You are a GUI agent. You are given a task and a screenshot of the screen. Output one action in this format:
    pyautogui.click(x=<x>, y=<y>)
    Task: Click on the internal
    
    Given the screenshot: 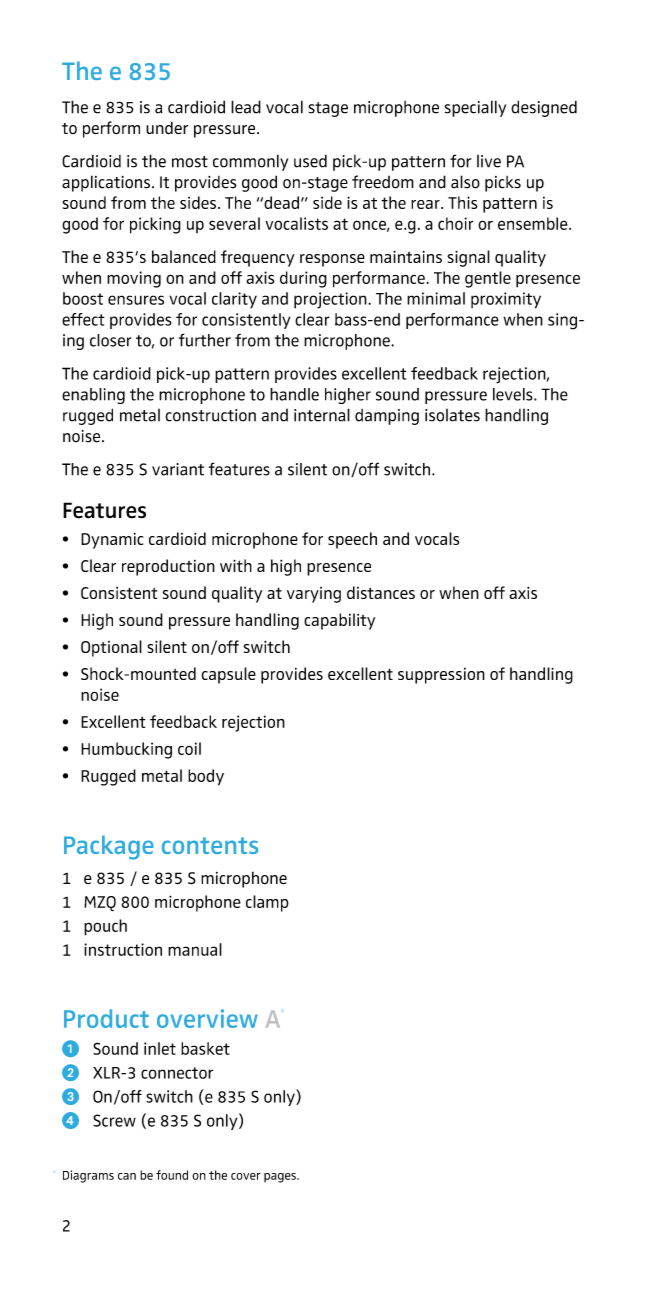 What is the action you would take?
    pyautogui.click(x=322, y=415)
